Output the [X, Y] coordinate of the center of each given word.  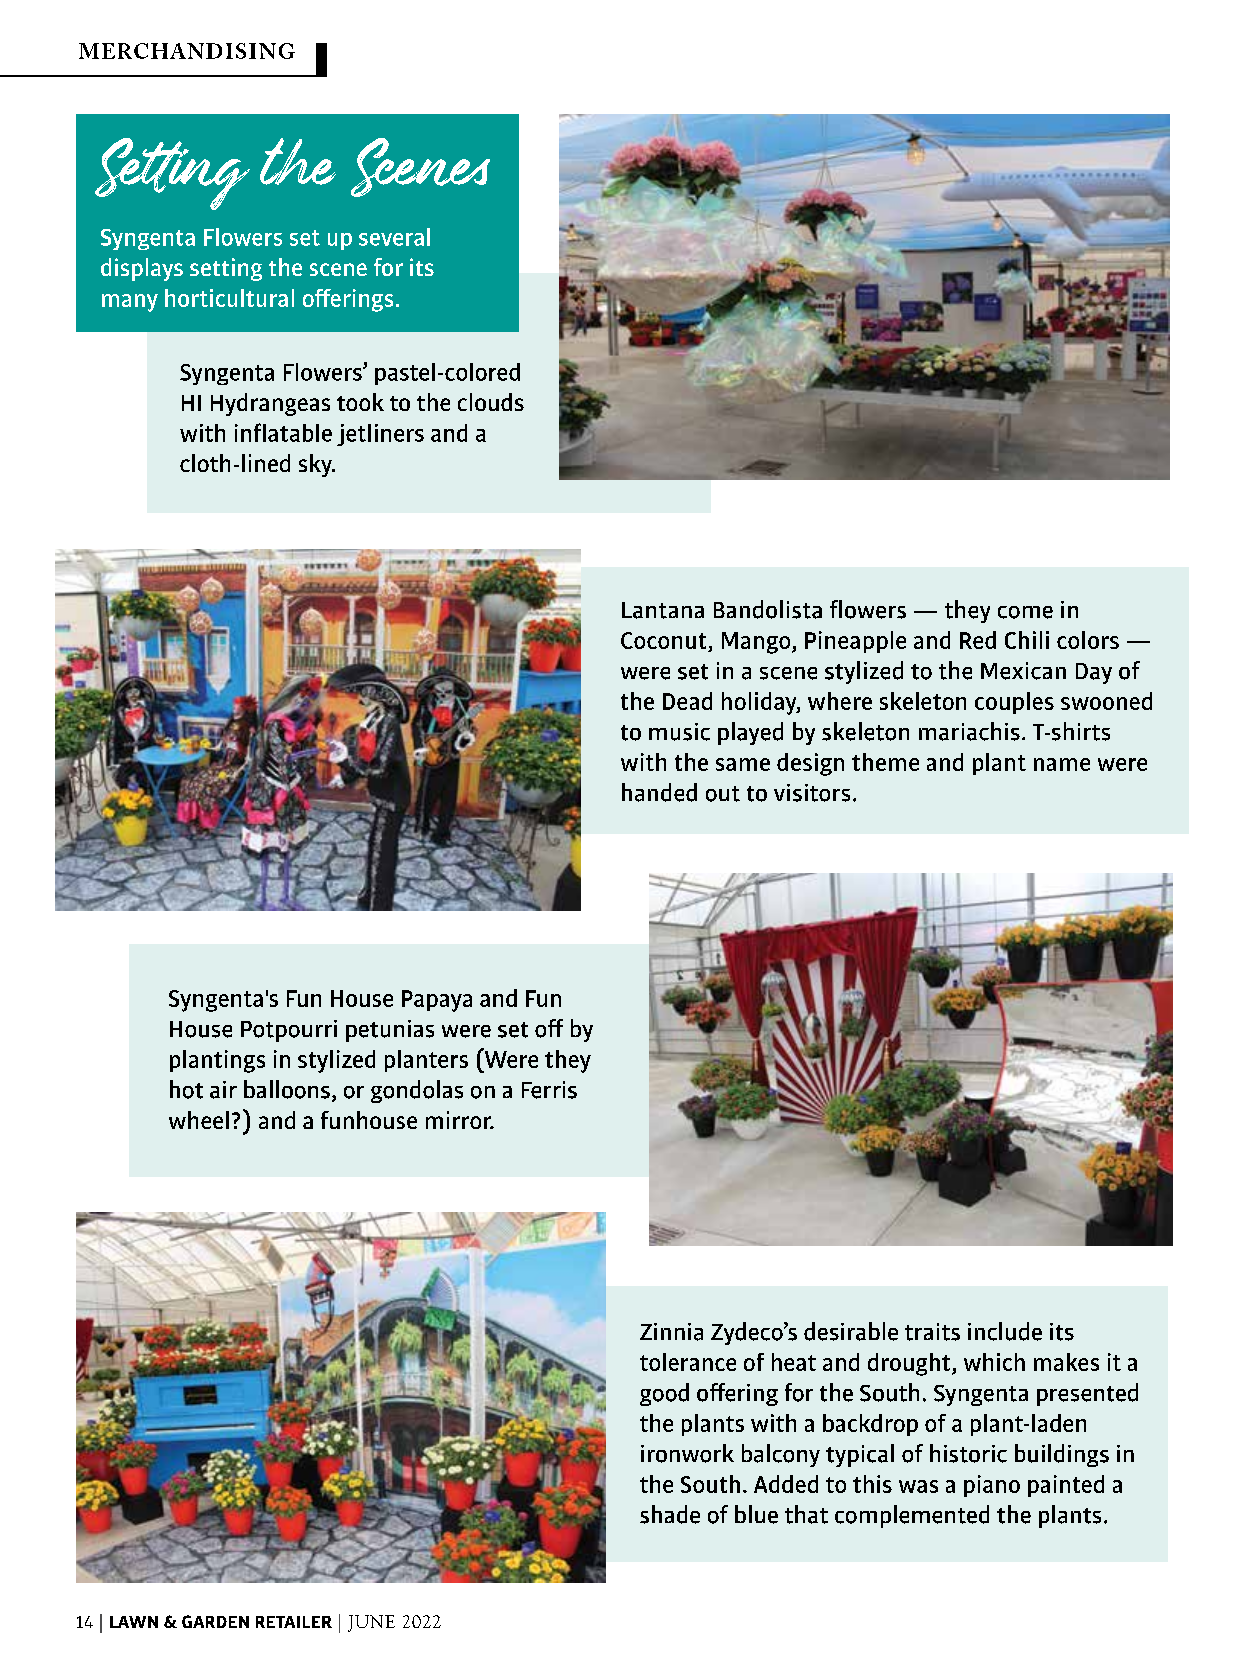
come [1025, 612]
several [394, 237]
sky [316, 465]
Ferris [549, 1090]
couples [1014, 703]
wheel [199, 1120]
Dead [687, 701]
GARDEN [215, 1621]
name [1062, 764]
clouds [491, 402]
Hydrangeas [270, 404]
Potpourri [289, 1031]
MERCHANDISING [187, 51]
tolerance [688, 1362]
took [360, 402]
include [1005, 1331]
